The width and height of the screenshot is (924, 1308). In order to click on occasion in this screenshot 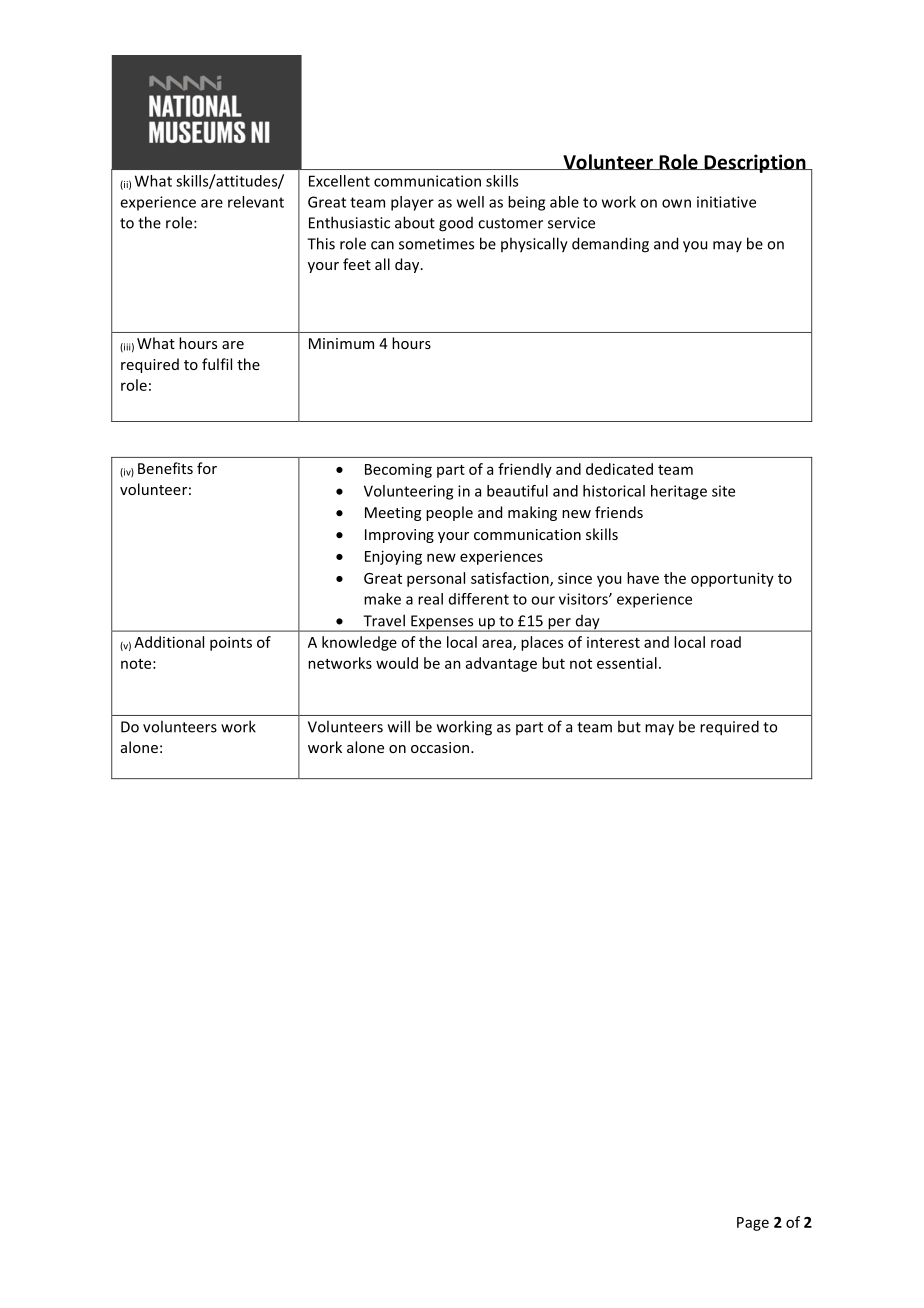, I will do `click(441, 747)`.
